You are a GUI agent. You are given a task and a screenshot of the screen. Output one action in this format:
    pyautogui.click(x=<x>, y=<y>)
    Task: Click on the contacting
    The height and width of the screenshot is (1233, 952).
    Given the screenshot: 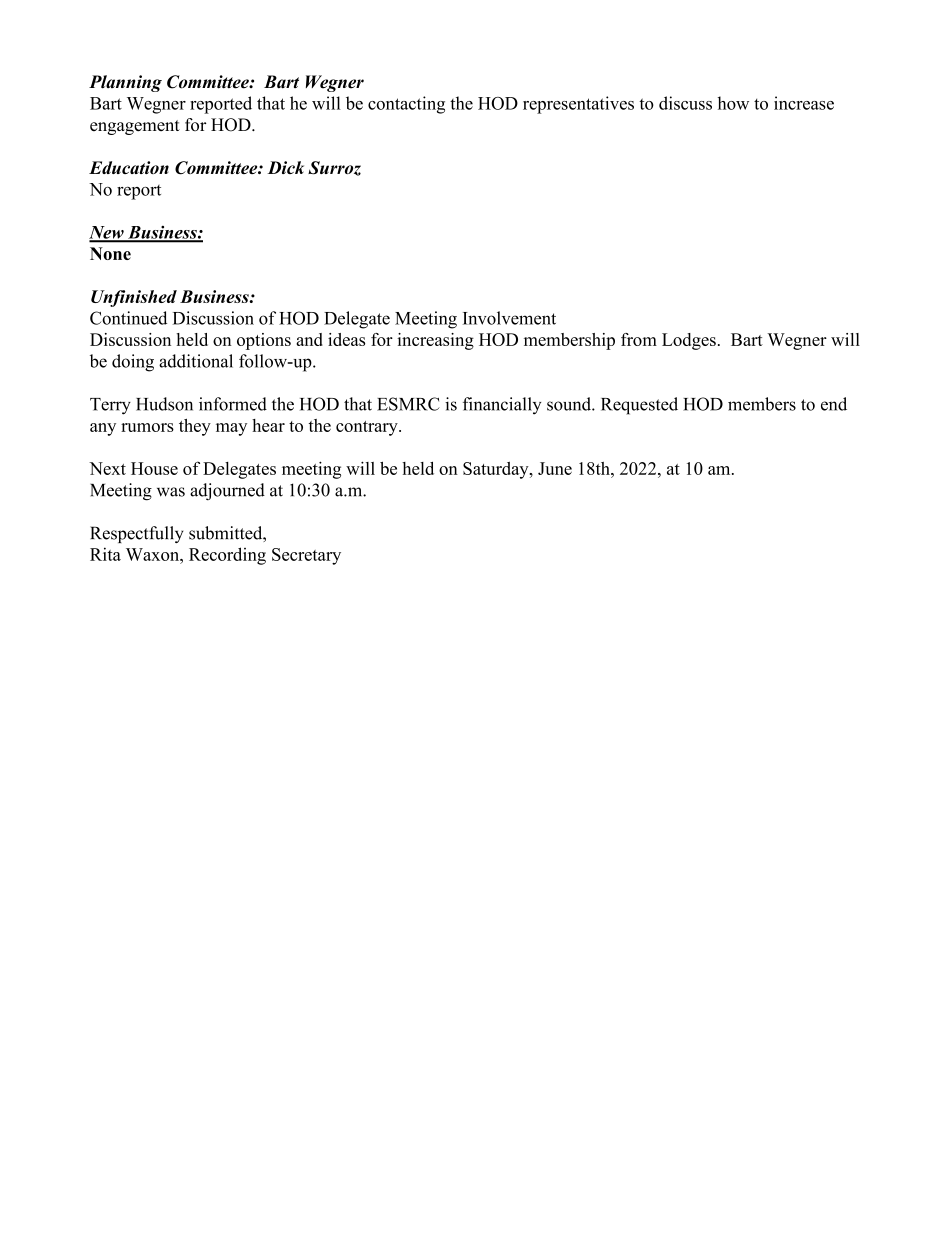 What is the action you would take?
    pyautogui.click(x=406, y=105)
